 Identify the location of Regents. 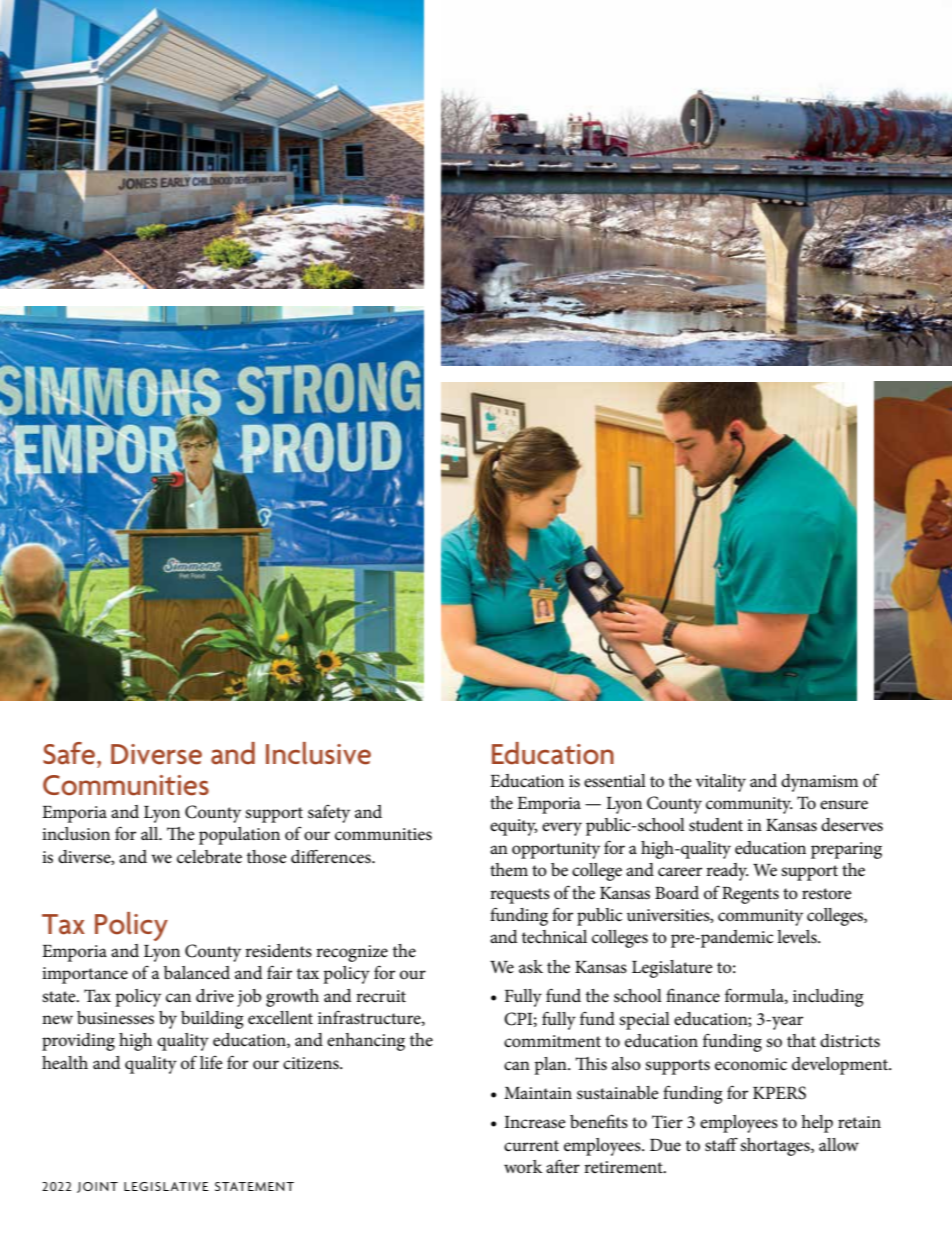
(750, 895).
